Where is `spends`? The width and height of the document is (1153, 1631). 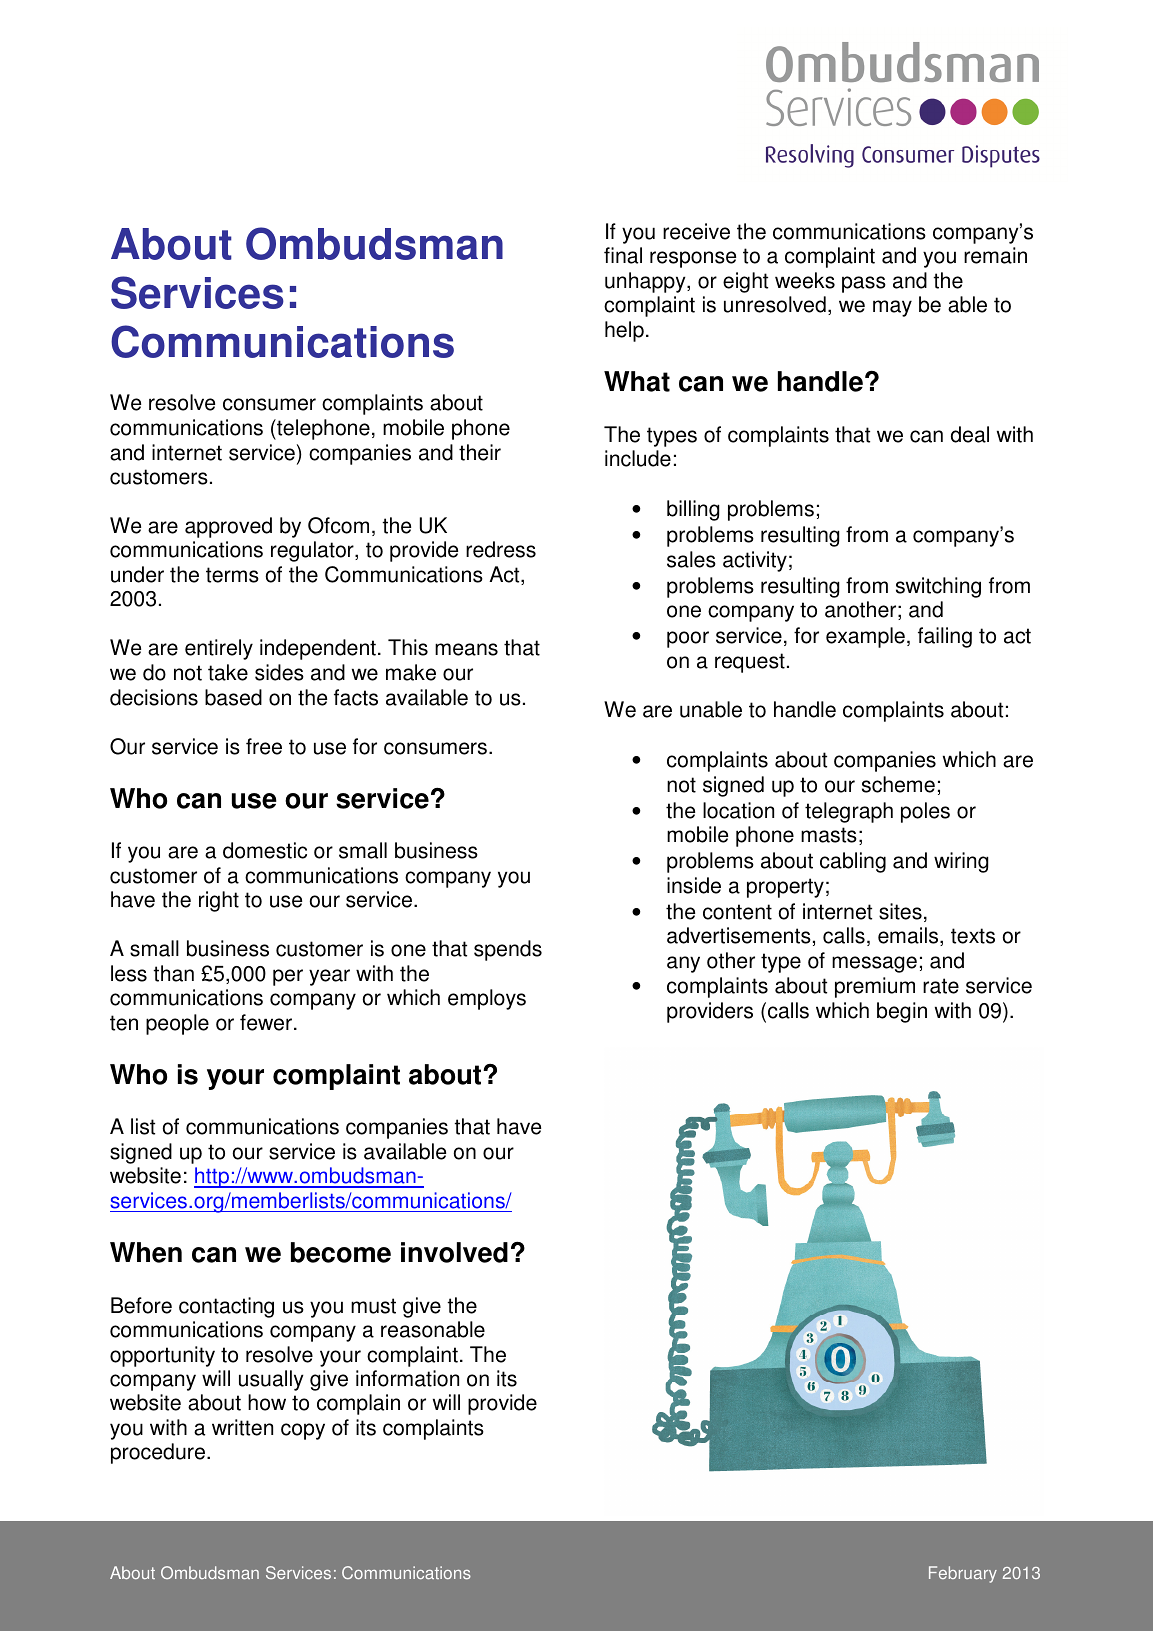 spends is located at coordinates (508, 950).
